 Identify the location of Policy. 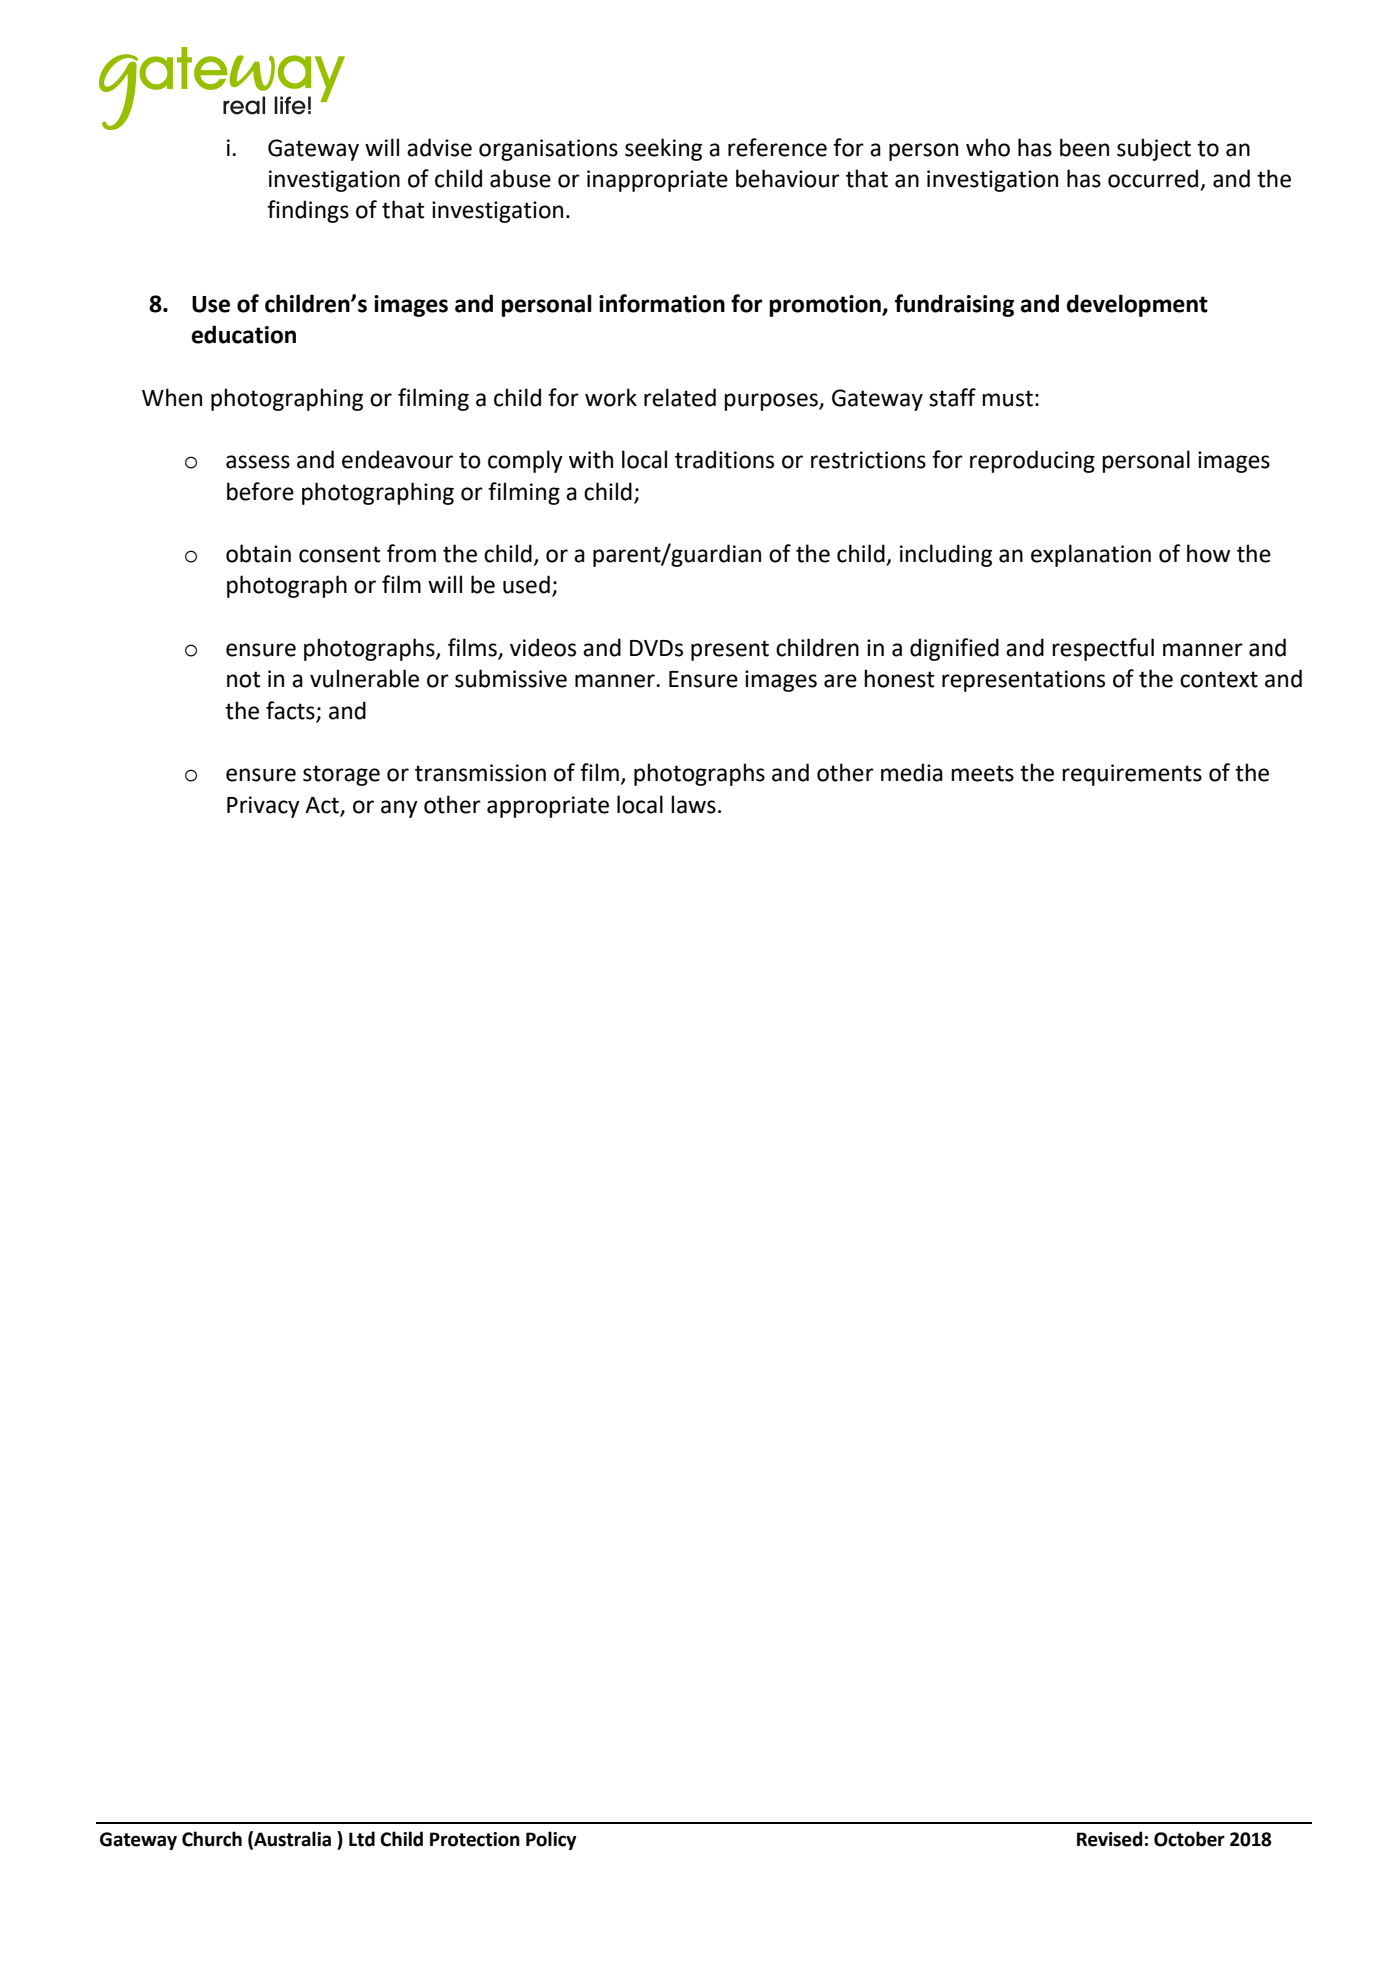
(551, 1840).
